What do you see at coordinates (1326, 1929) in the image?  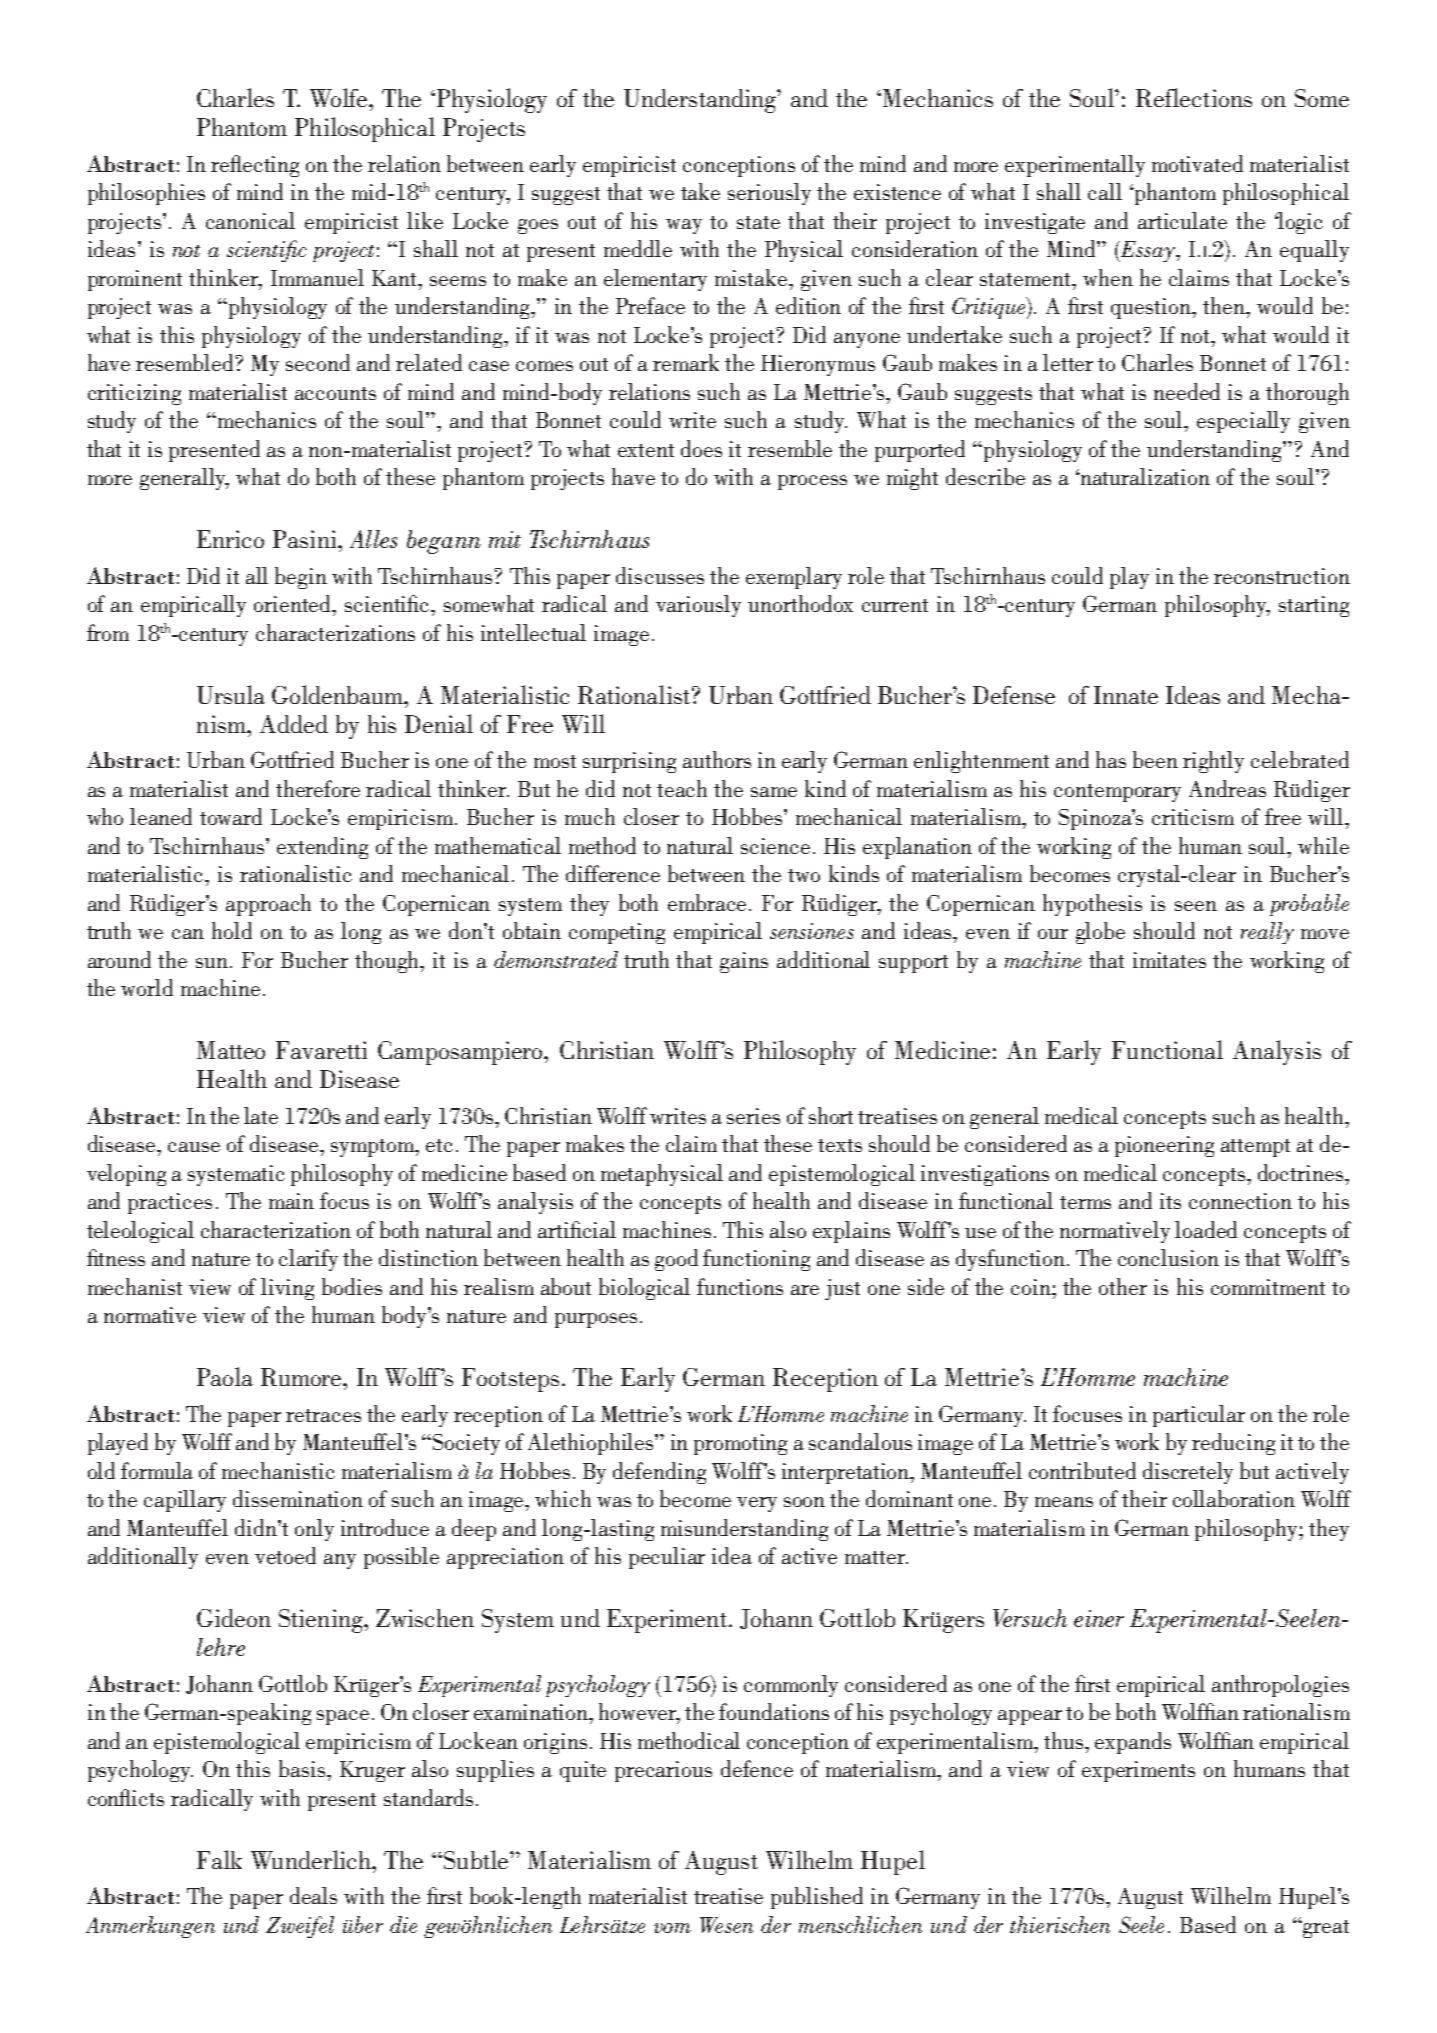 I see `great` at bounding box center [1326, 1929].
